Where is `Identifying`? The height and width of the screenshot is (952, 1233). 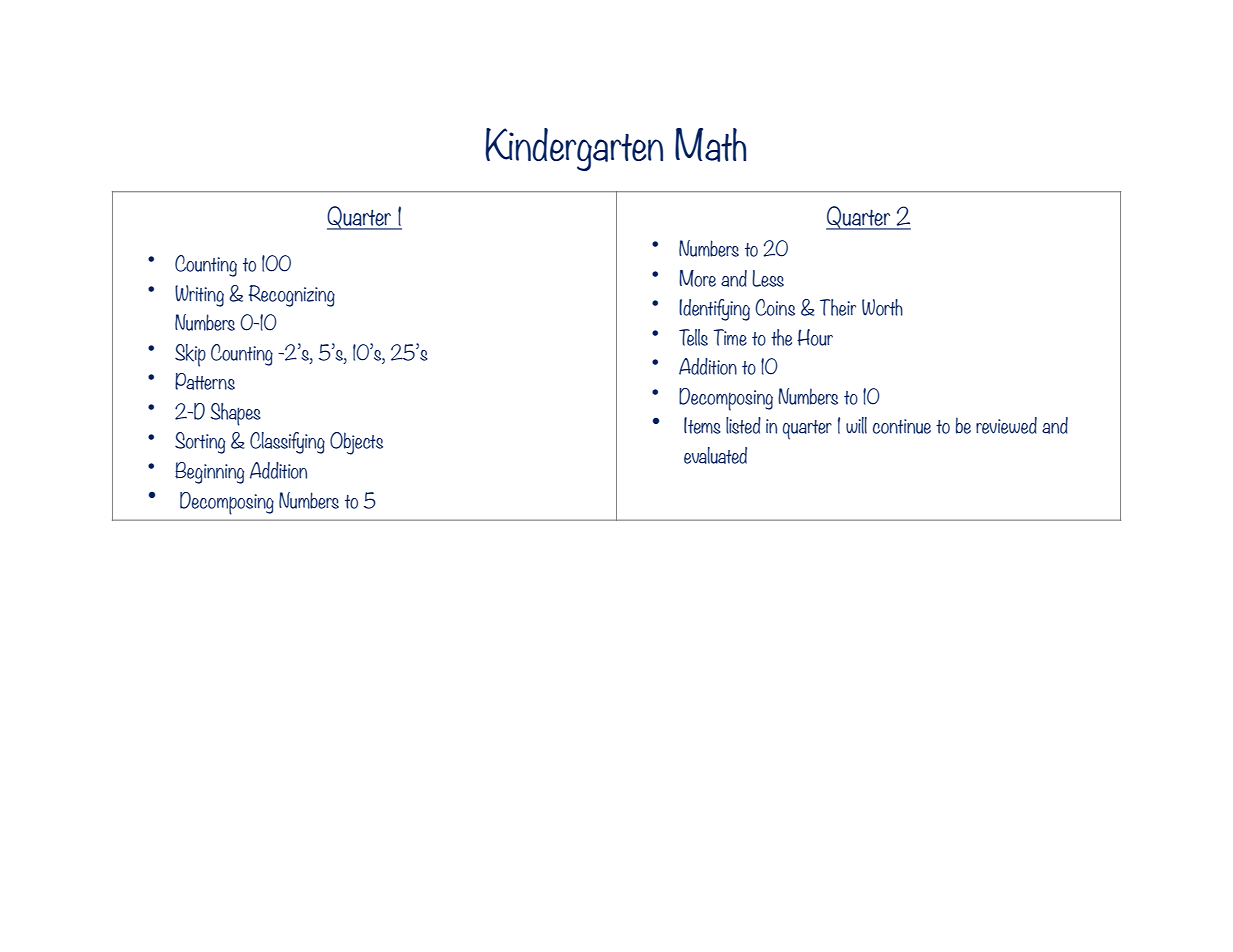
Identifying is located at coordinates (714, 310).
